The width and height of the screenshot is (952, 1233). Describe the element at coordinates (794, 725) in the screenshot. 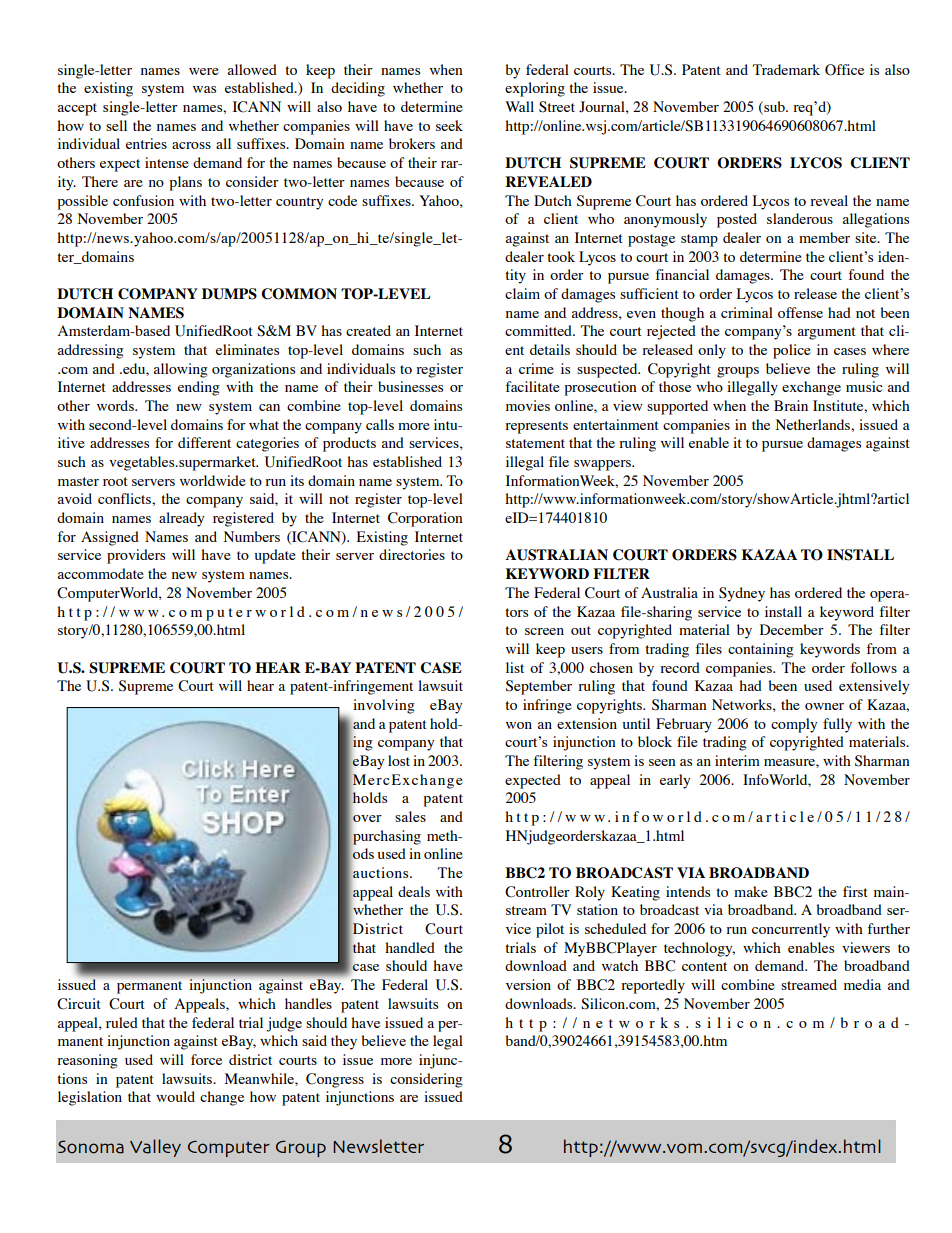

I see `comply` at that location.
